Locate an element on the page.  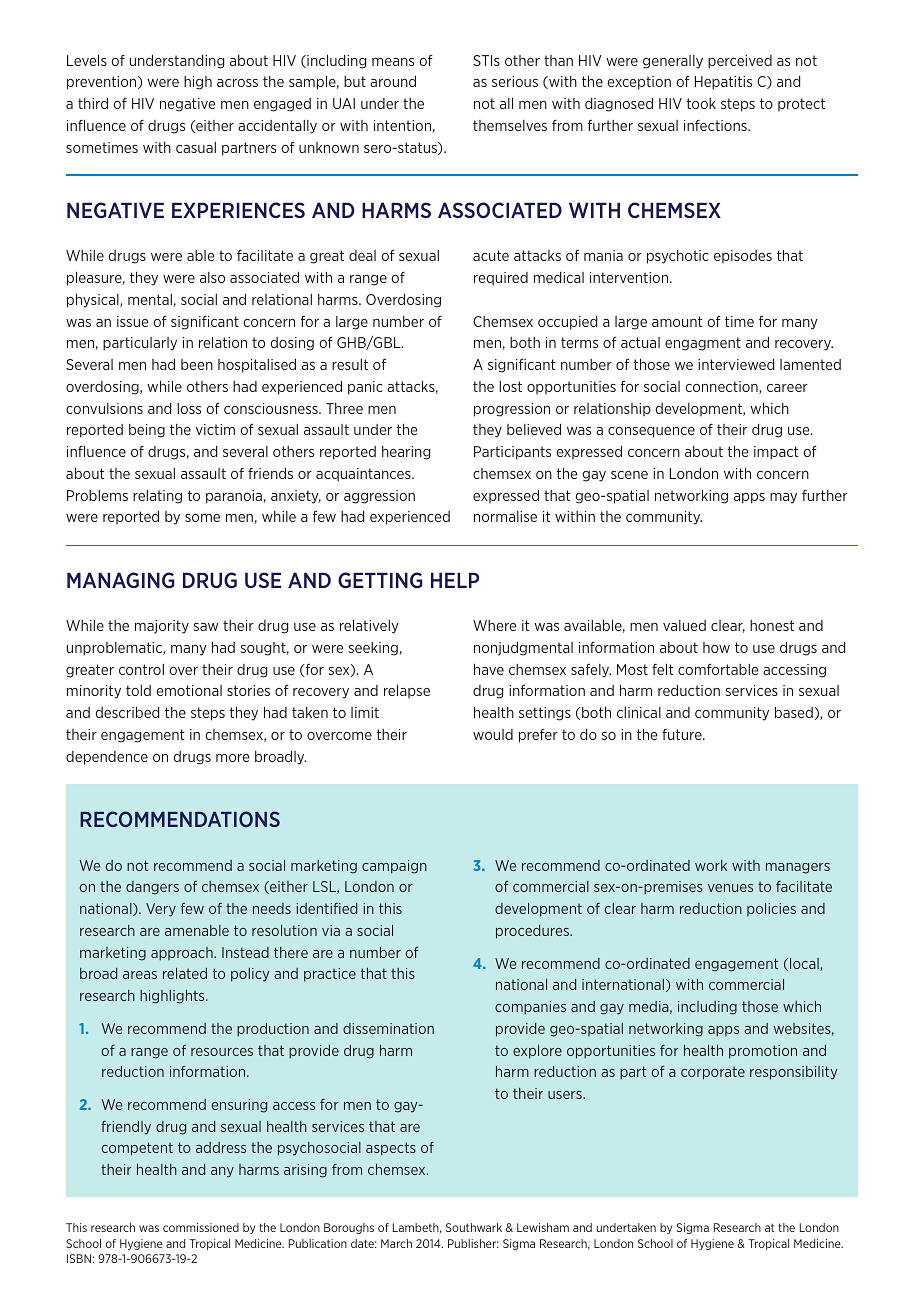
Hepatitis is located at coordinates (723, 83).
